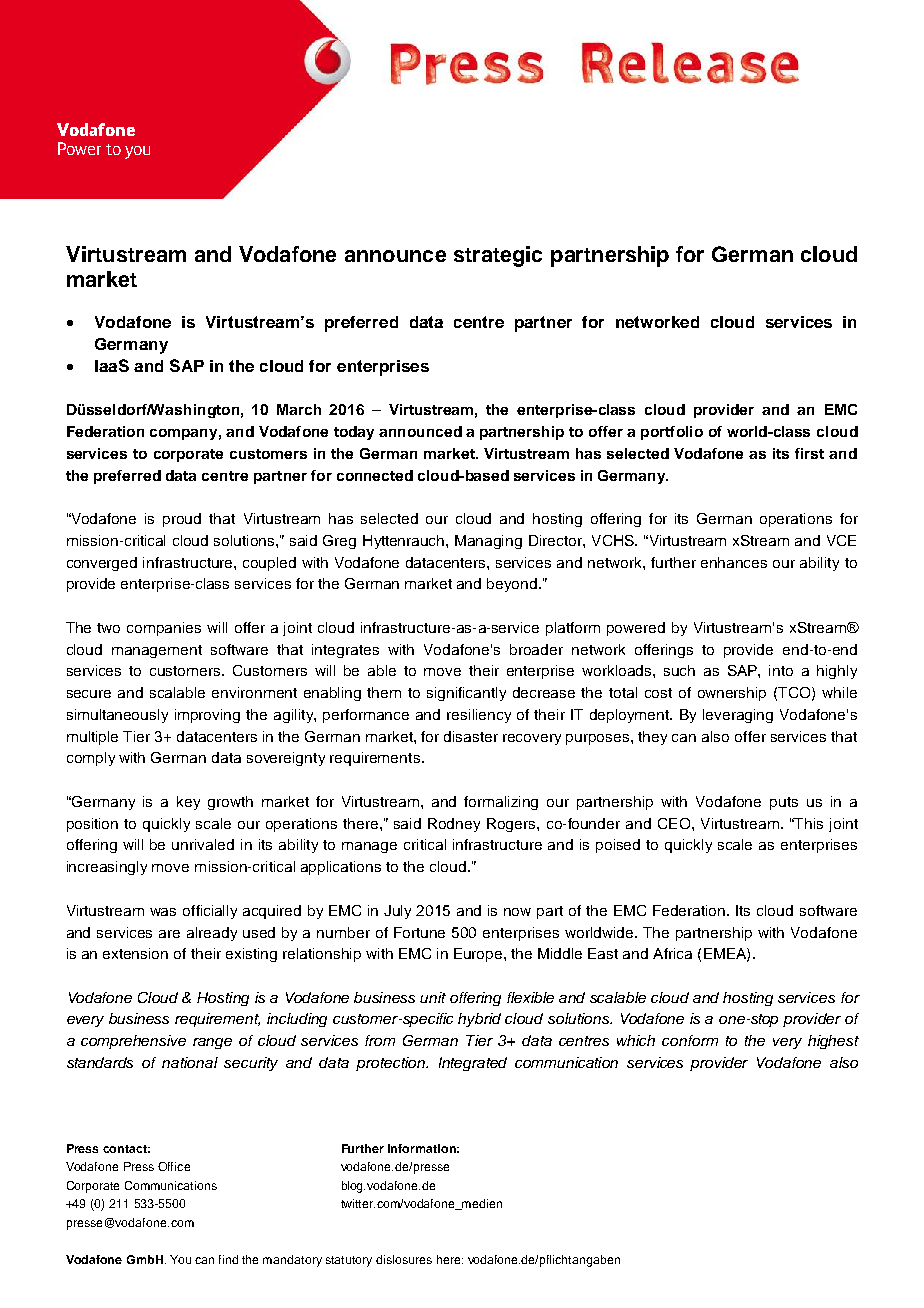 The height and width of the document is (1308, 924). What do you see at coordinates (672, 433) in the document?
I see `portfolio` at bounding box center [672, 433].
